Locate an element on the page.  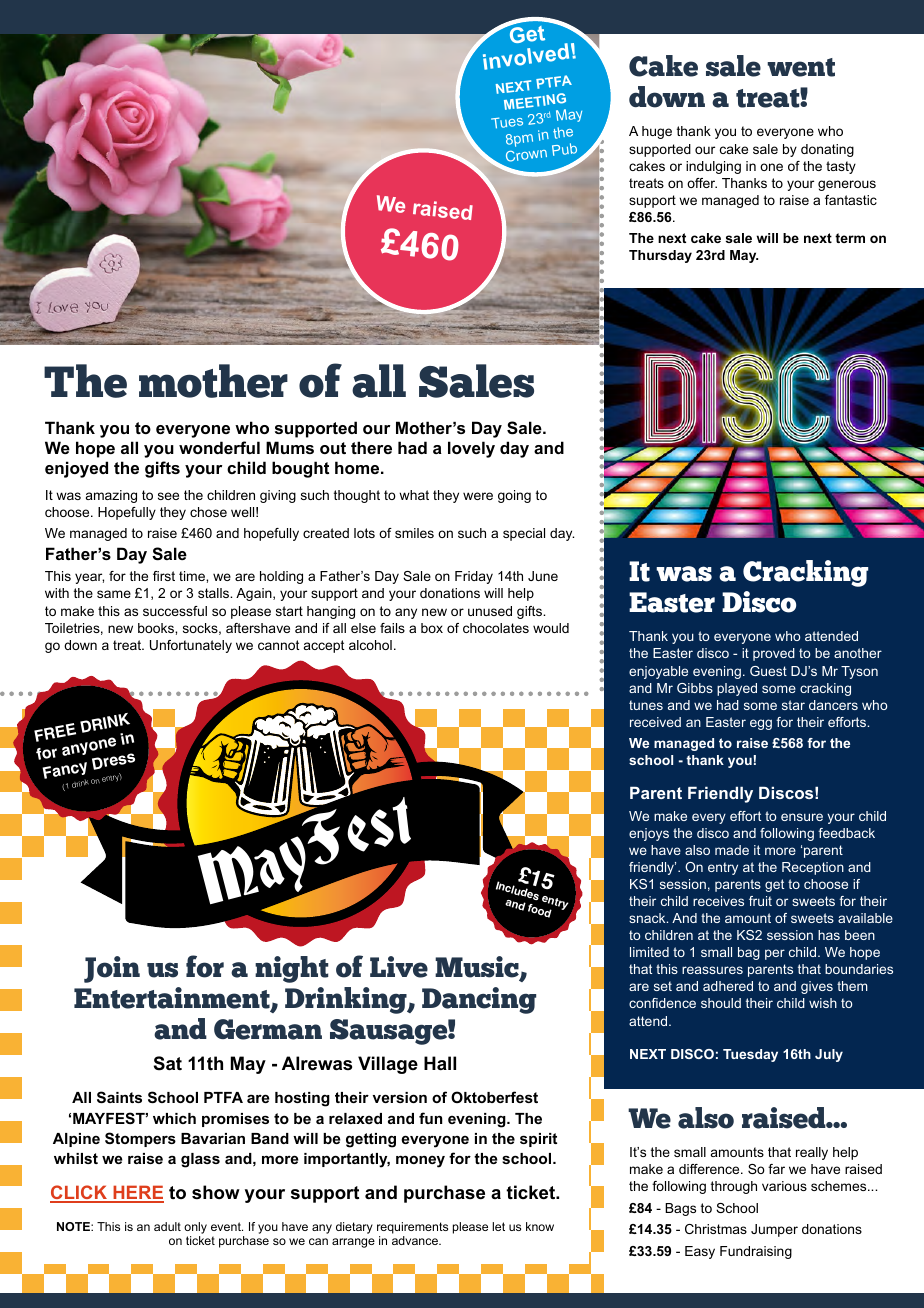
Jumper is located at coordinates (774, 1230).
